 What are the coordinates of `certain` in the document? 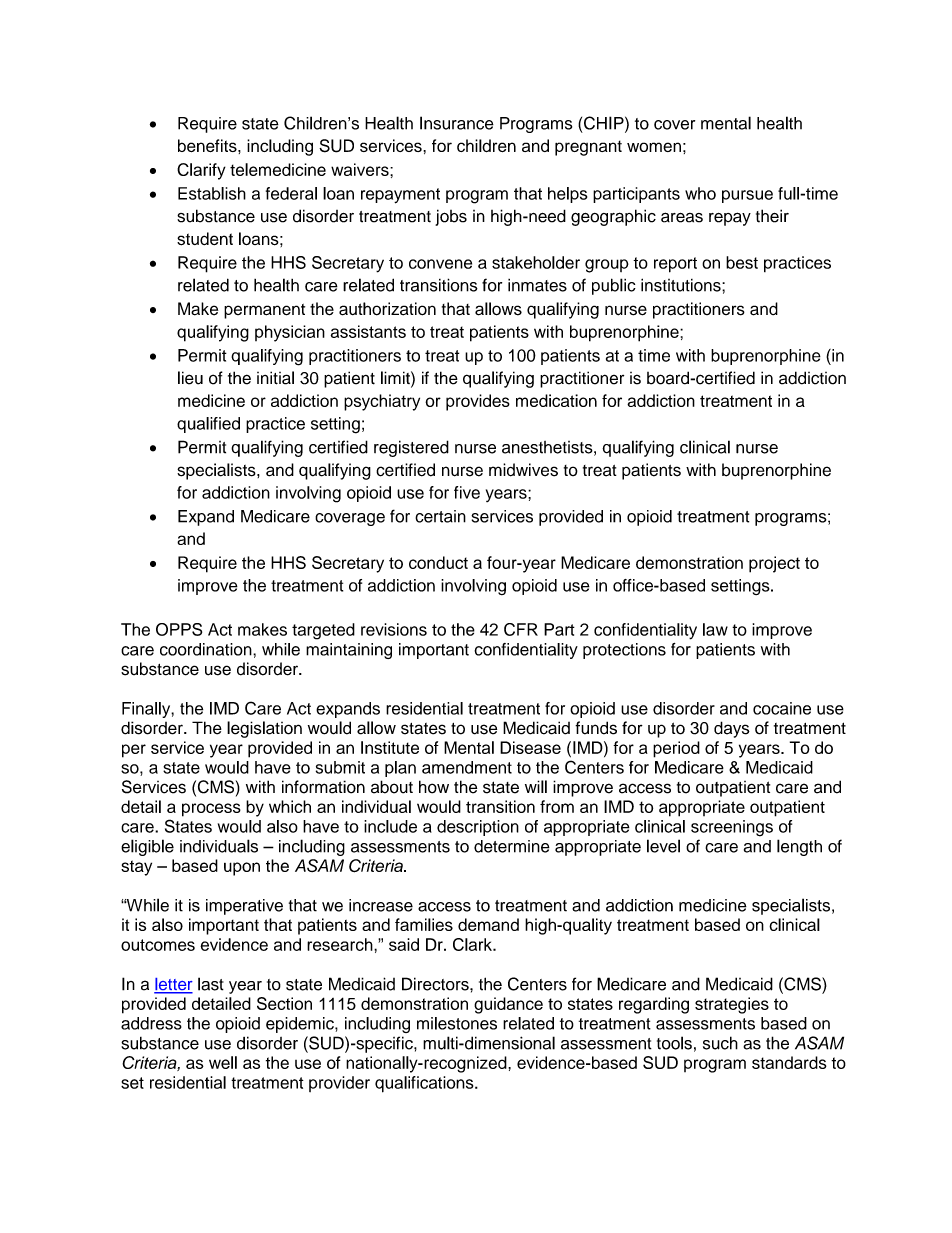 It's located at (440, 516).
